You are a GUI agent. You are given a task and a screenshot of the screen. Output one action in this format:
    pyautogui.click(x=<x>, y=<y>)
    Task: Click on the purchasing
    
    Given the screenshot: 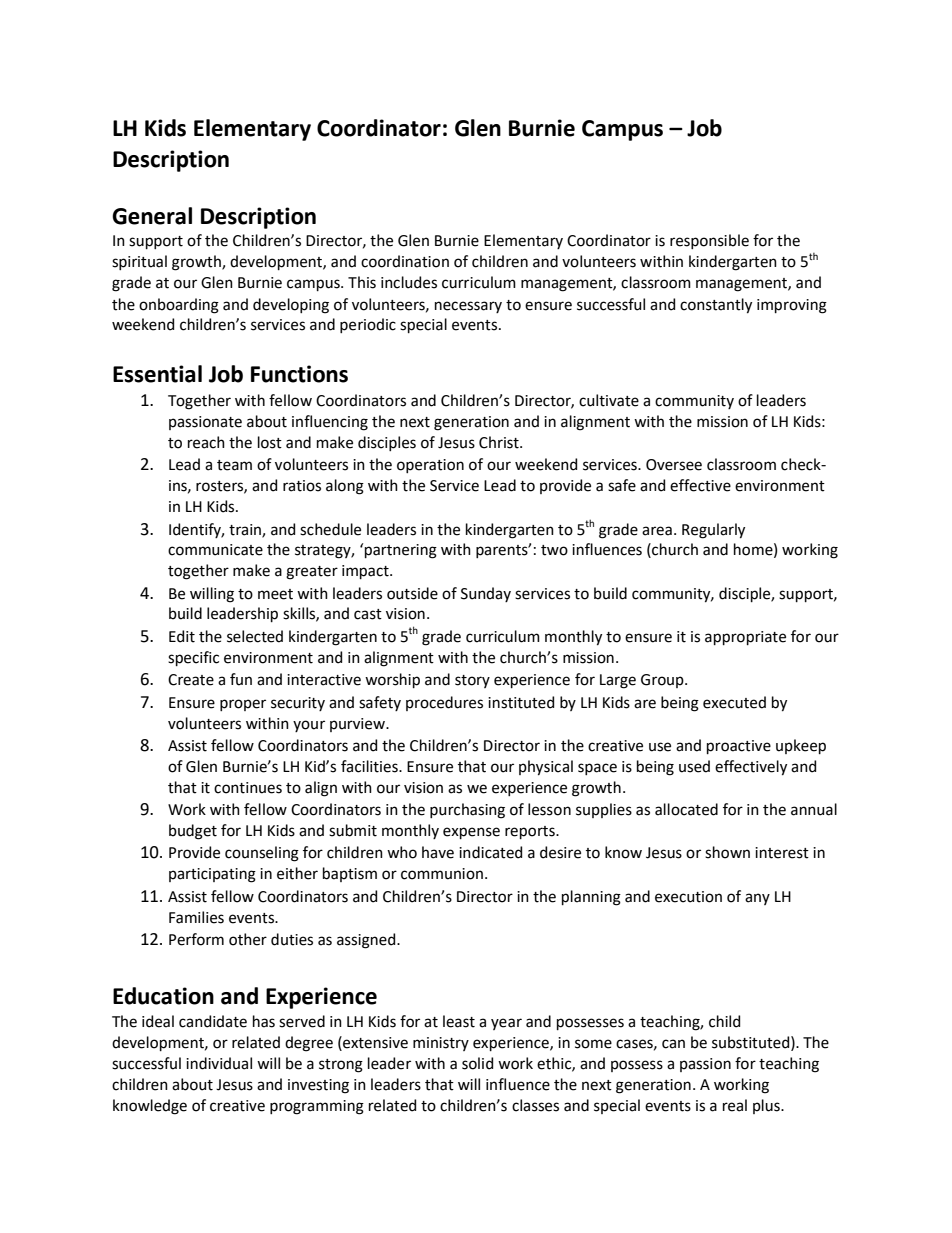 What is the action you would take?
    pyautogui.click(x=467, y=811)
